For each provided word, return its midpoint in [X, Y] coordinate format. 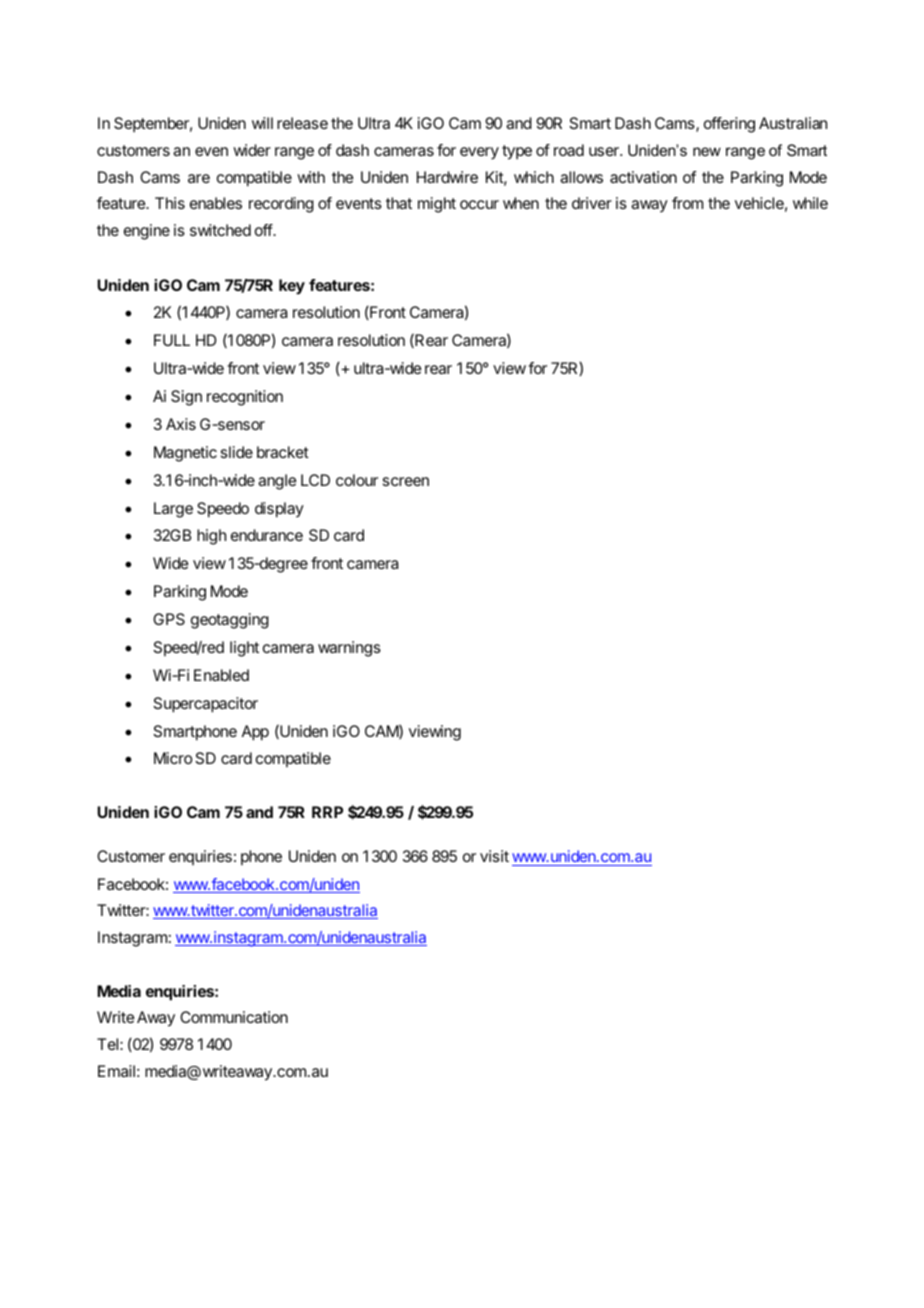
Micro [173, 758]
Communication [234, 1017]
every [479, 153]
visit [494, 856]
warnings [349, 649]
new [707, 151]
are [199, 178]
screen [406, 481]
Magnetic [185, 454]
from [687, 203]
